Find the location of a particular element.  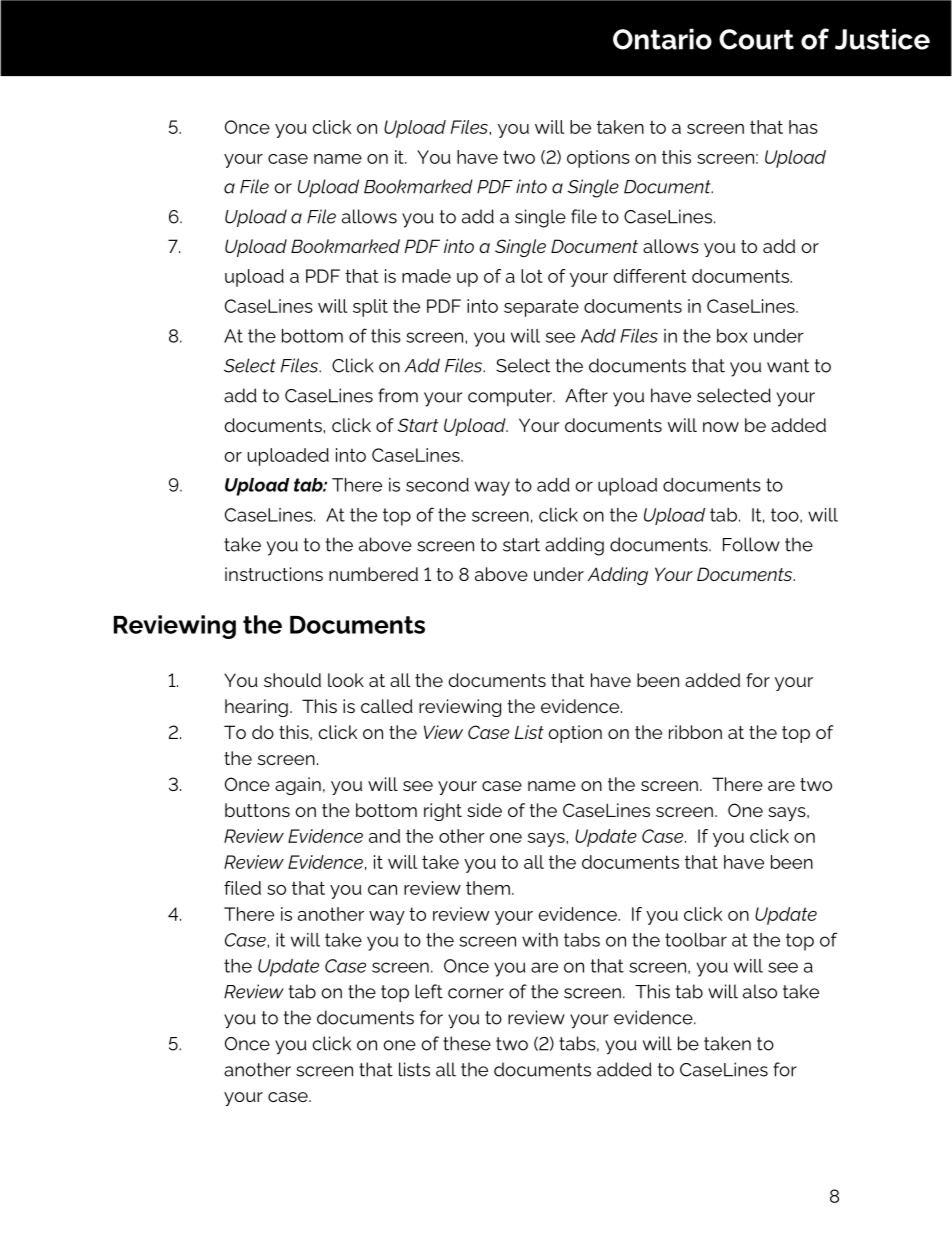

second is located at coordinates (437, 485).
